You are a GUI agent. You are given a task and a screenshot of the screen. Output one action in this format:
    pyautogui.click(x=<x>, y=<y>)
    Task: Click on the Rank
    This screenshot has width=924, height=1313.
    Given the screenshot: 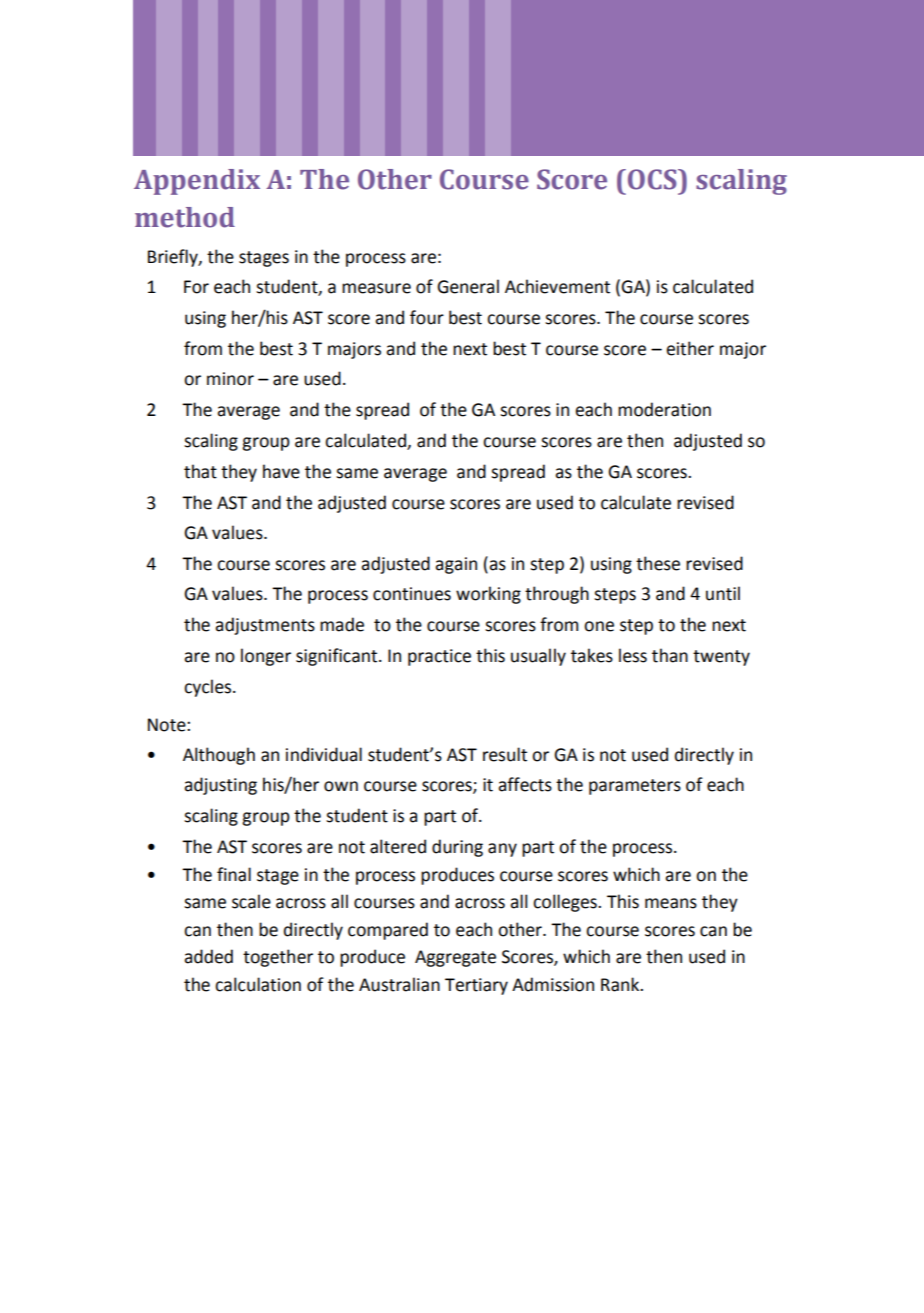 What is the action you would take?
    pyautogui.click(x=621, y=984)
